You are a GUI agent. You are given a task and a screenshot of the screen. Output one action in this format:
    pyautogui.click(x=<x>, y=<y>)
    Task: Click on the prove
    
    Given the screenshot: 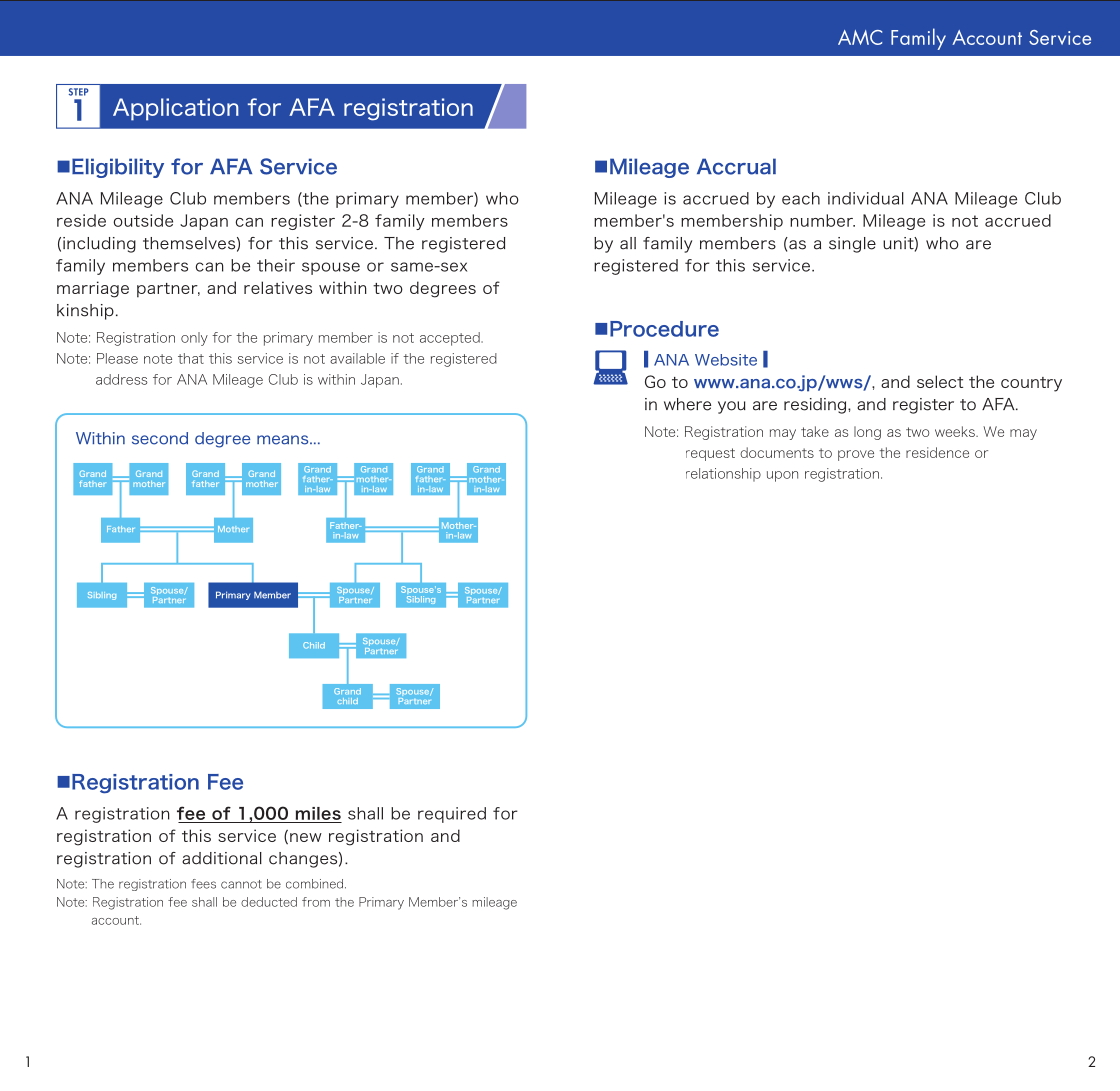 What is the action you would take?
    pyautogui.click(x=856, y=455)
